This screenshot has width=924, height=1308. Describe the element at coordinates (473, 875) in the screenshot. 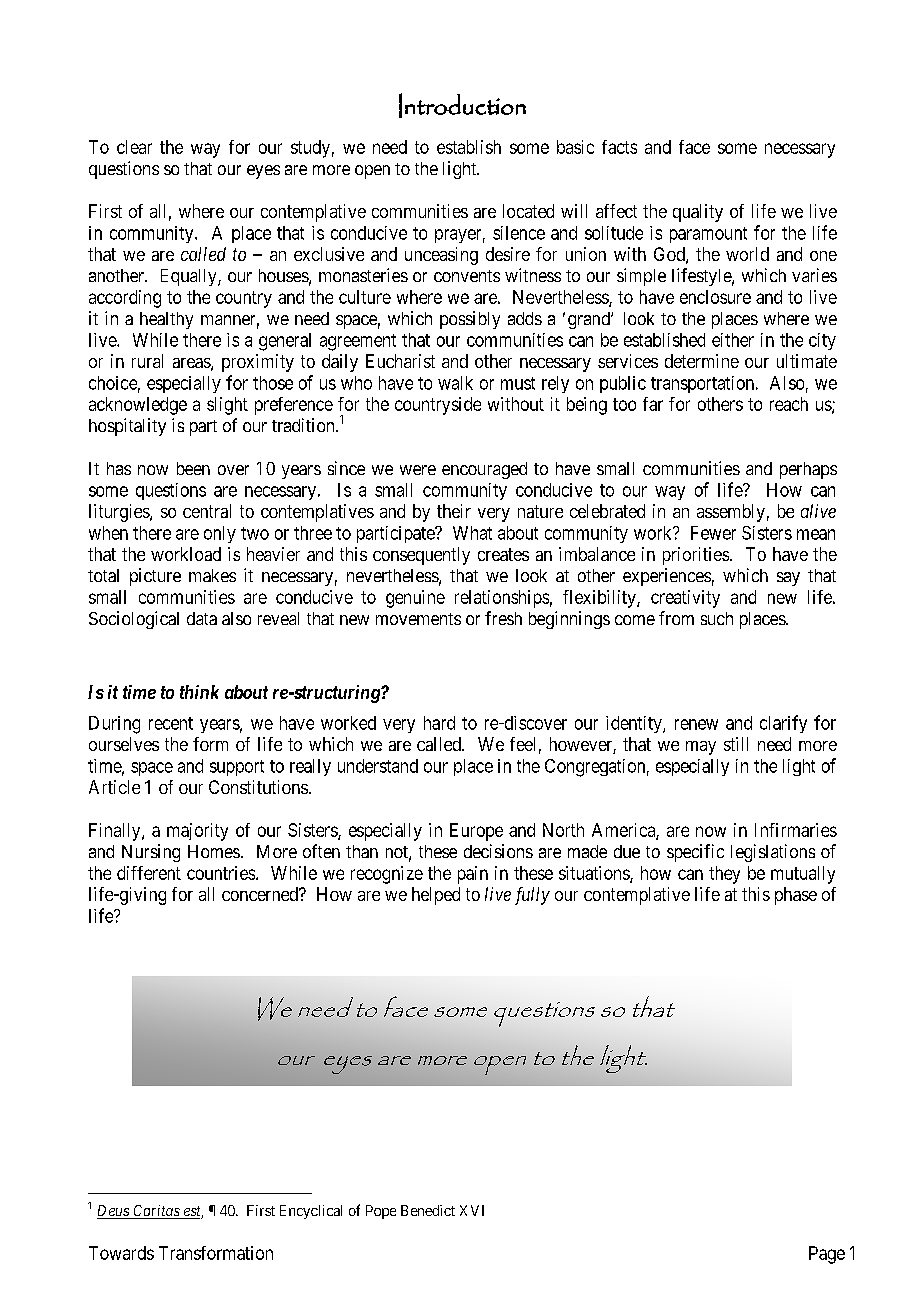

I see `pain` at that location.
